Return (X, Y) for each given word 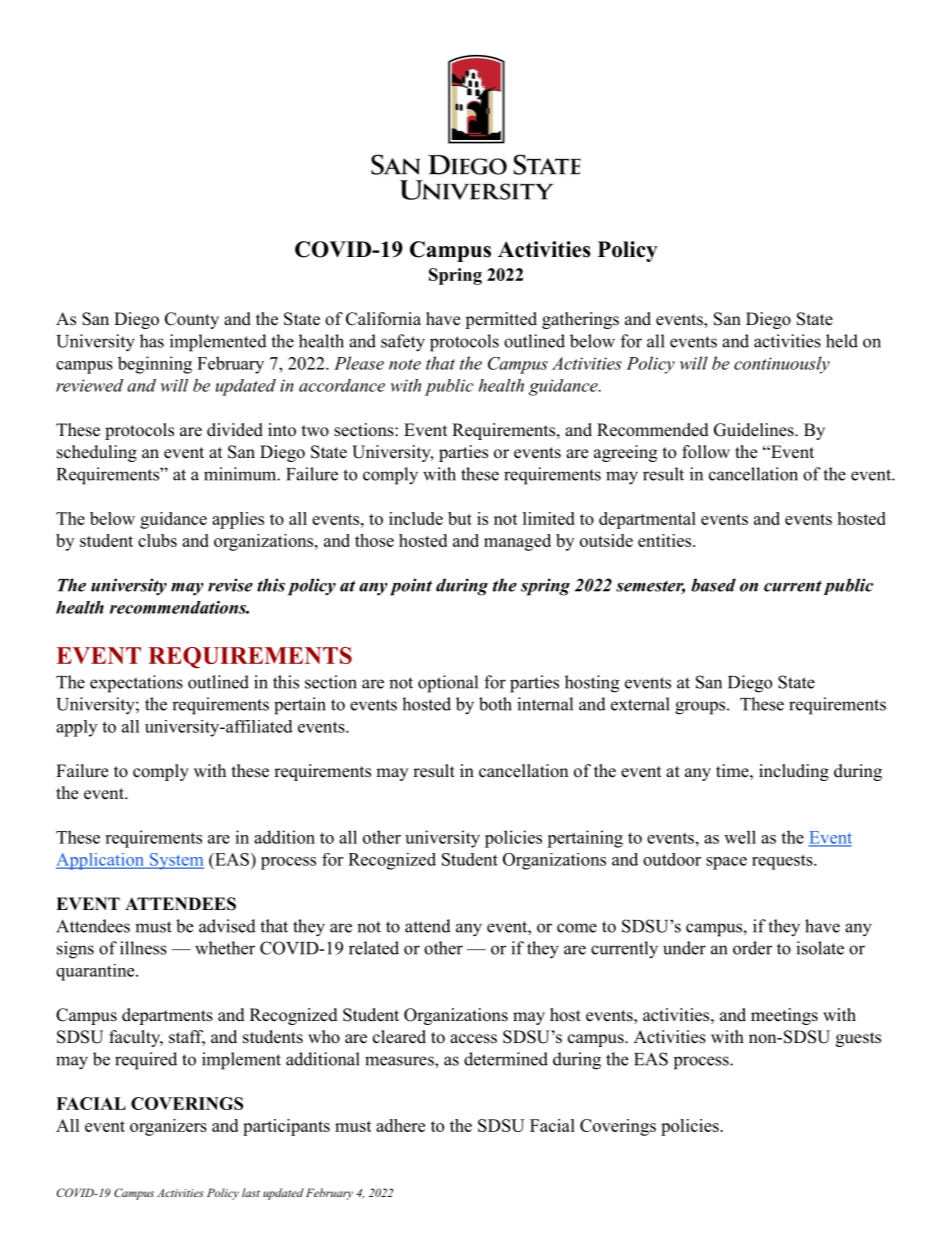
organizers (168, 1127)
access (473, 1039)
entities (664, 540)
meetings (784, 1016)
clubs (157, 540)
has (152, 341)
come (577, 928)
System (175, 861)
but (460, 518)
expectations (136, 684)
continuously (782, 365)
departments (167, 1016)
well (740, 837)
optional (448, 684)
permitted (501, 320)
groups (700, 708)
